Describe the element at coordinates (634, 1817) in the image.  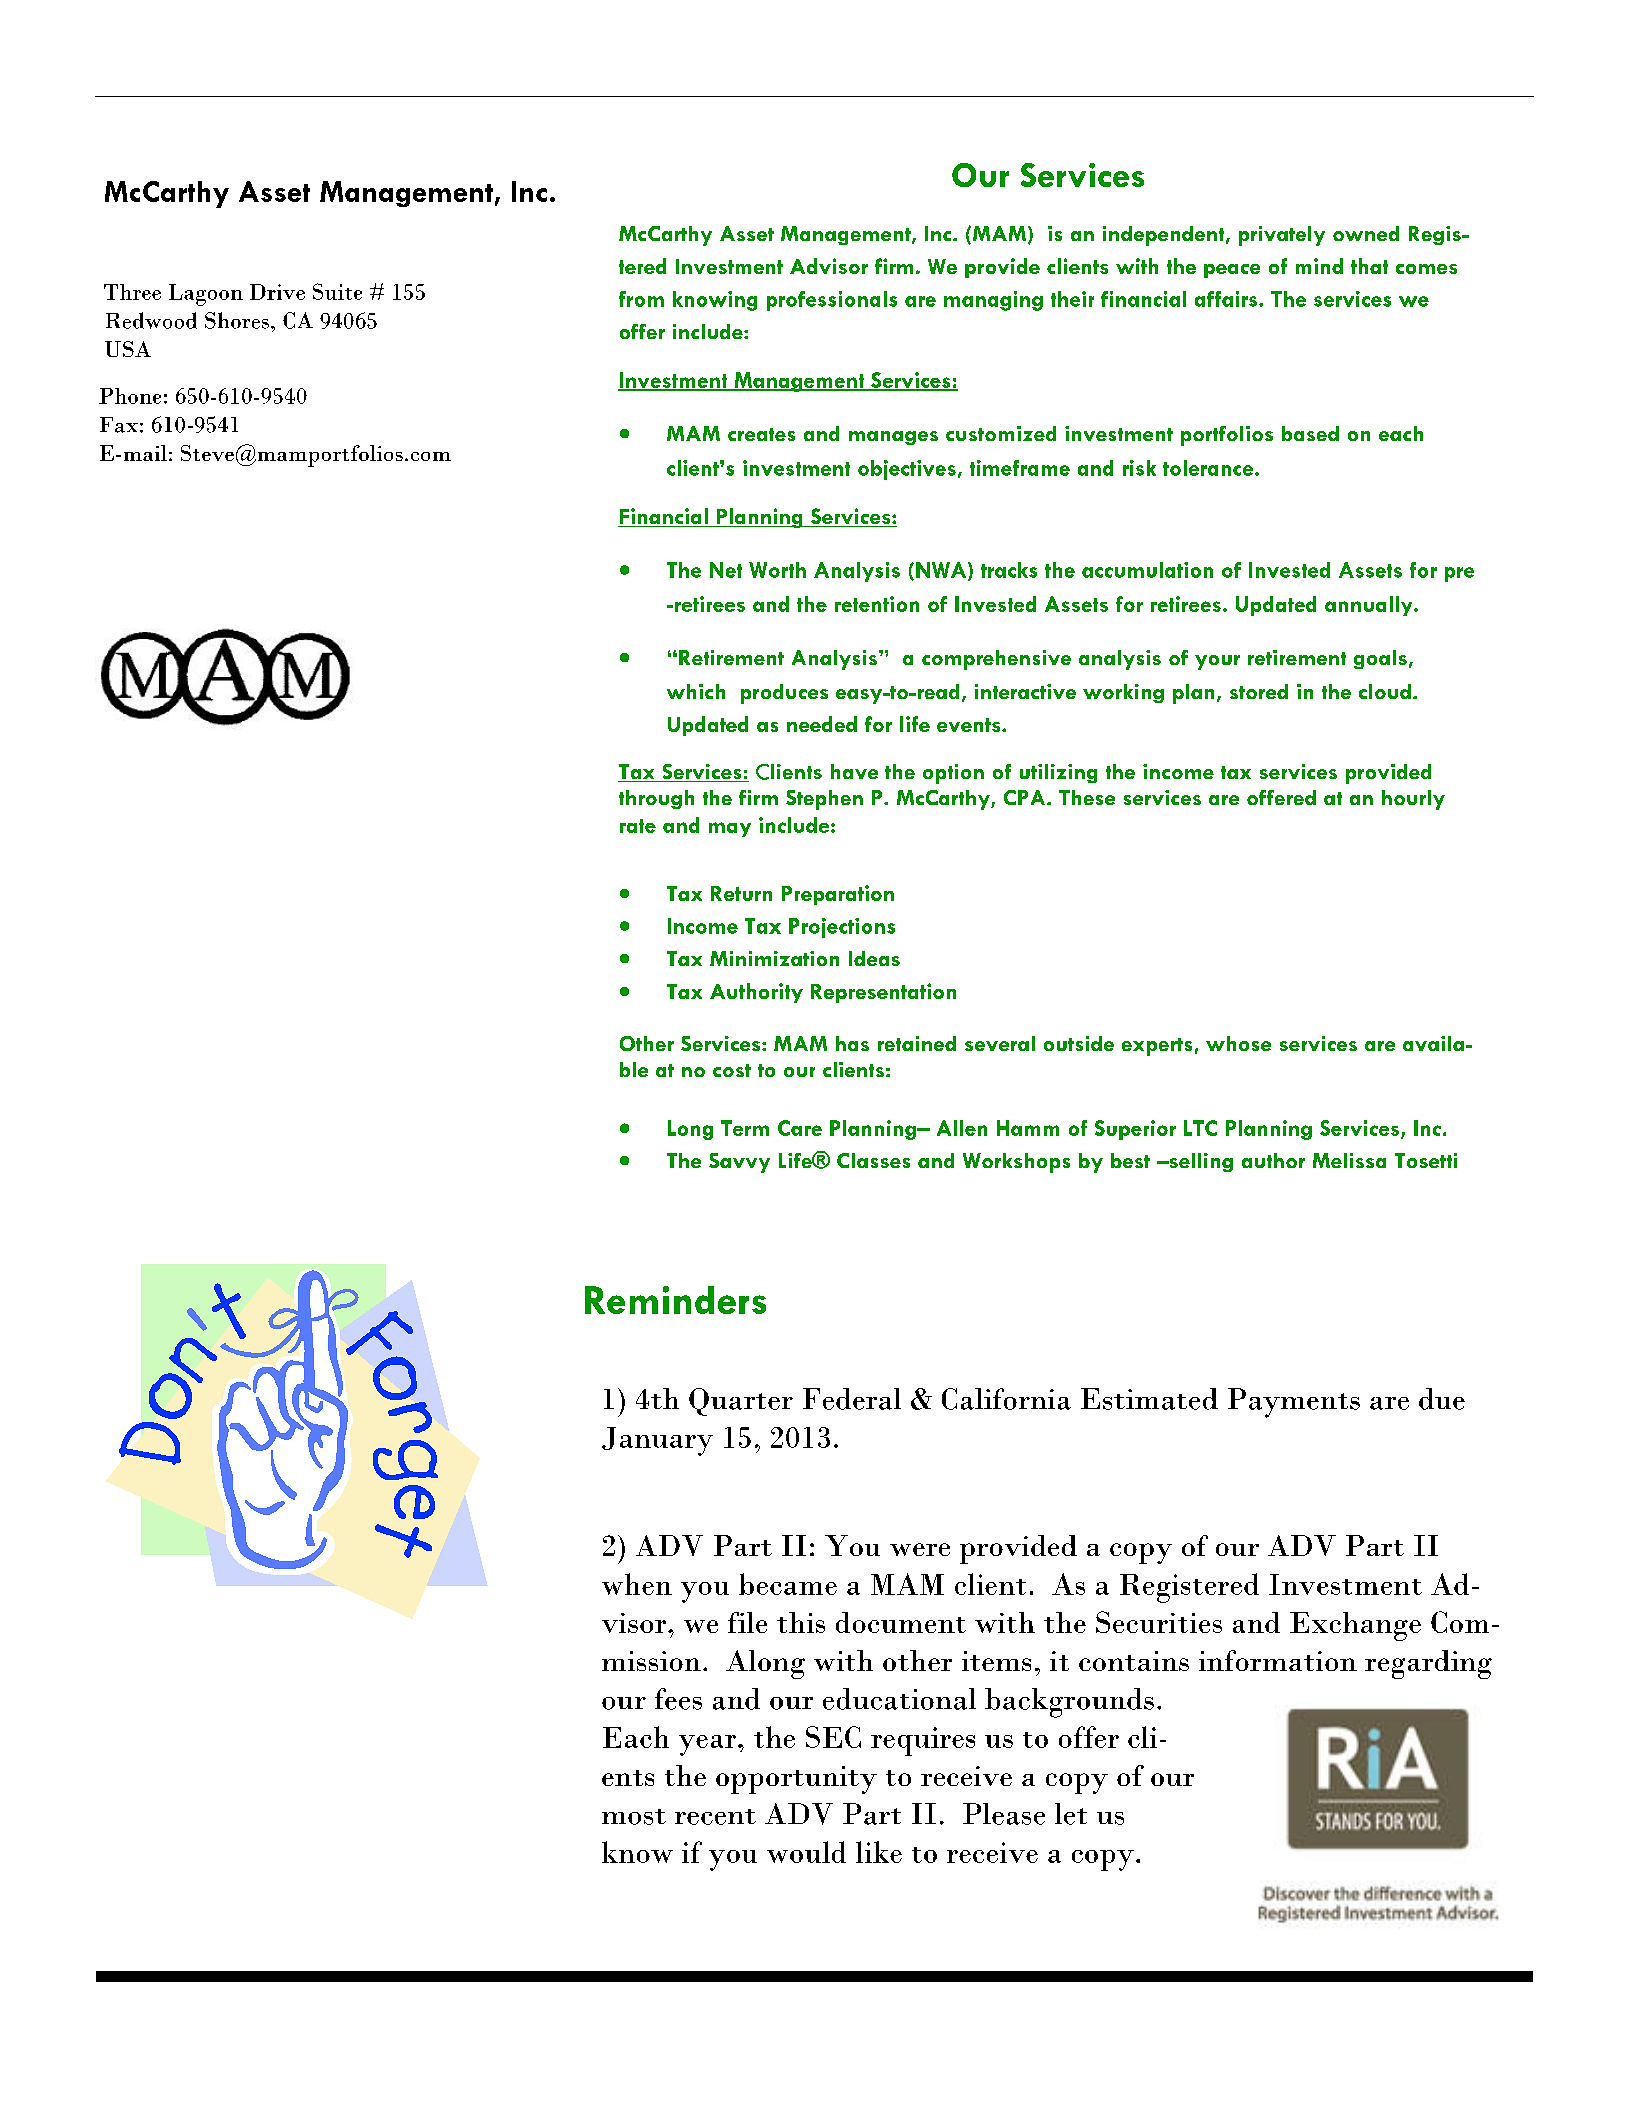
I see `most` at that location.
